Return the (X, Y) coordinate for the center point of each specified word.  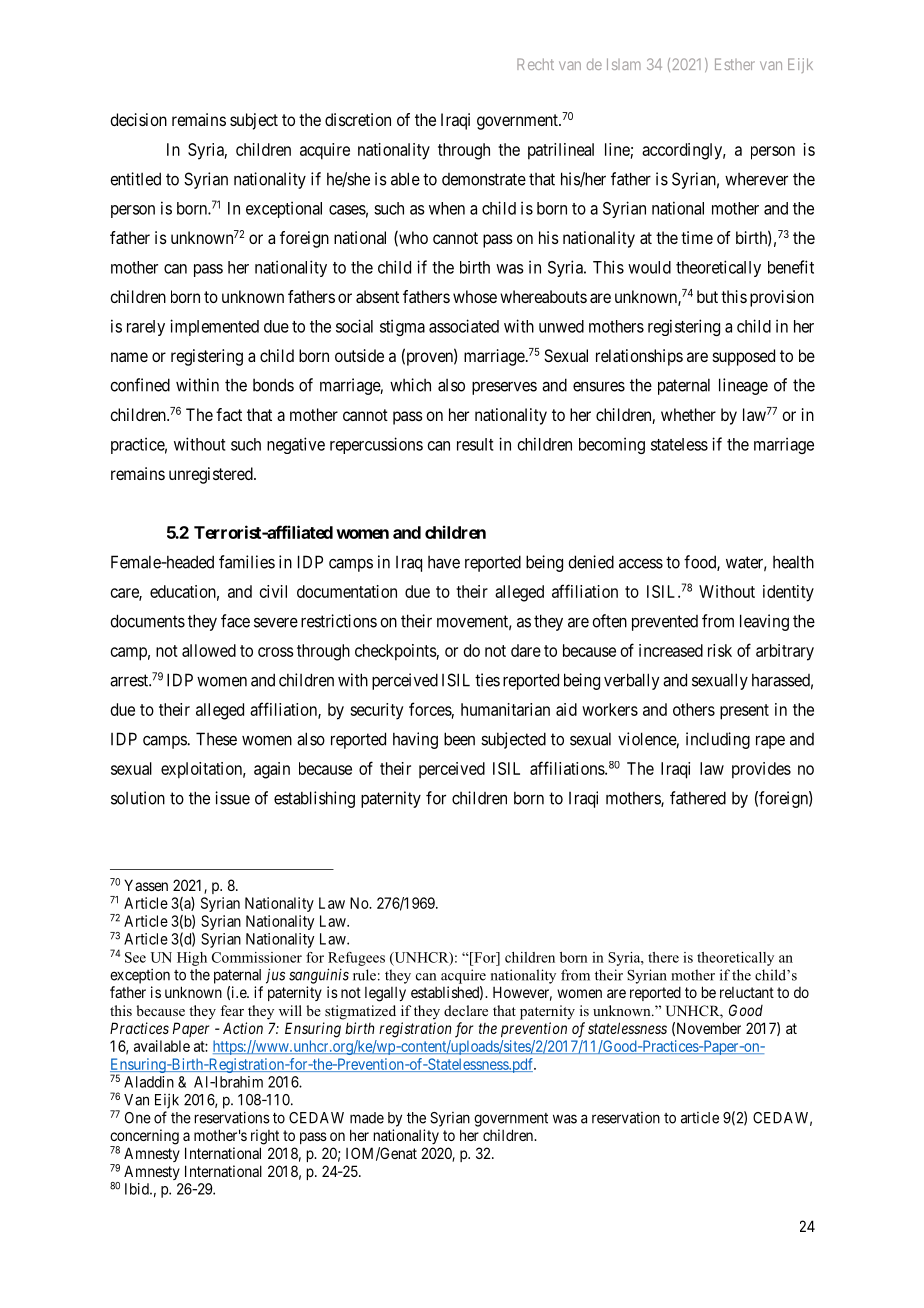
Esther (735, 64)
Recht (535, 64)
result (475, 444)
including (718, 740)
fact (229, 414)
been (459, 739)
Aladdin (149, 1082)
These (216, 739)
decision (138, 119)
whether (688, 414)
